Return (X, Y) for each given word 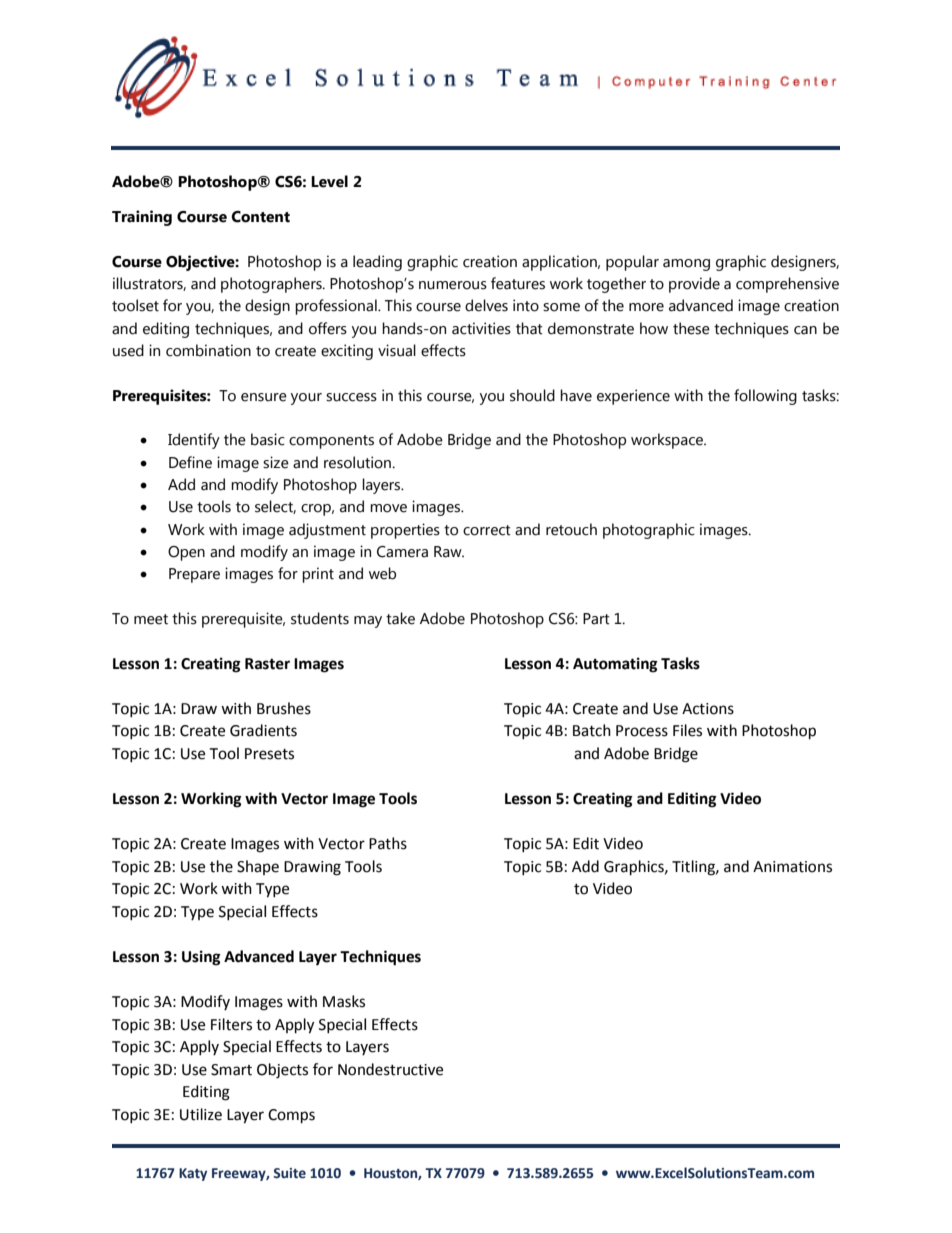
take (400, 618)
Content (260, 217)
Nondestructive (390, 1069)
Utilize (201, 1114)
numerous (453, 285)
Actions (708, 709)
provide (694, 285)
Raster (267, 664)
